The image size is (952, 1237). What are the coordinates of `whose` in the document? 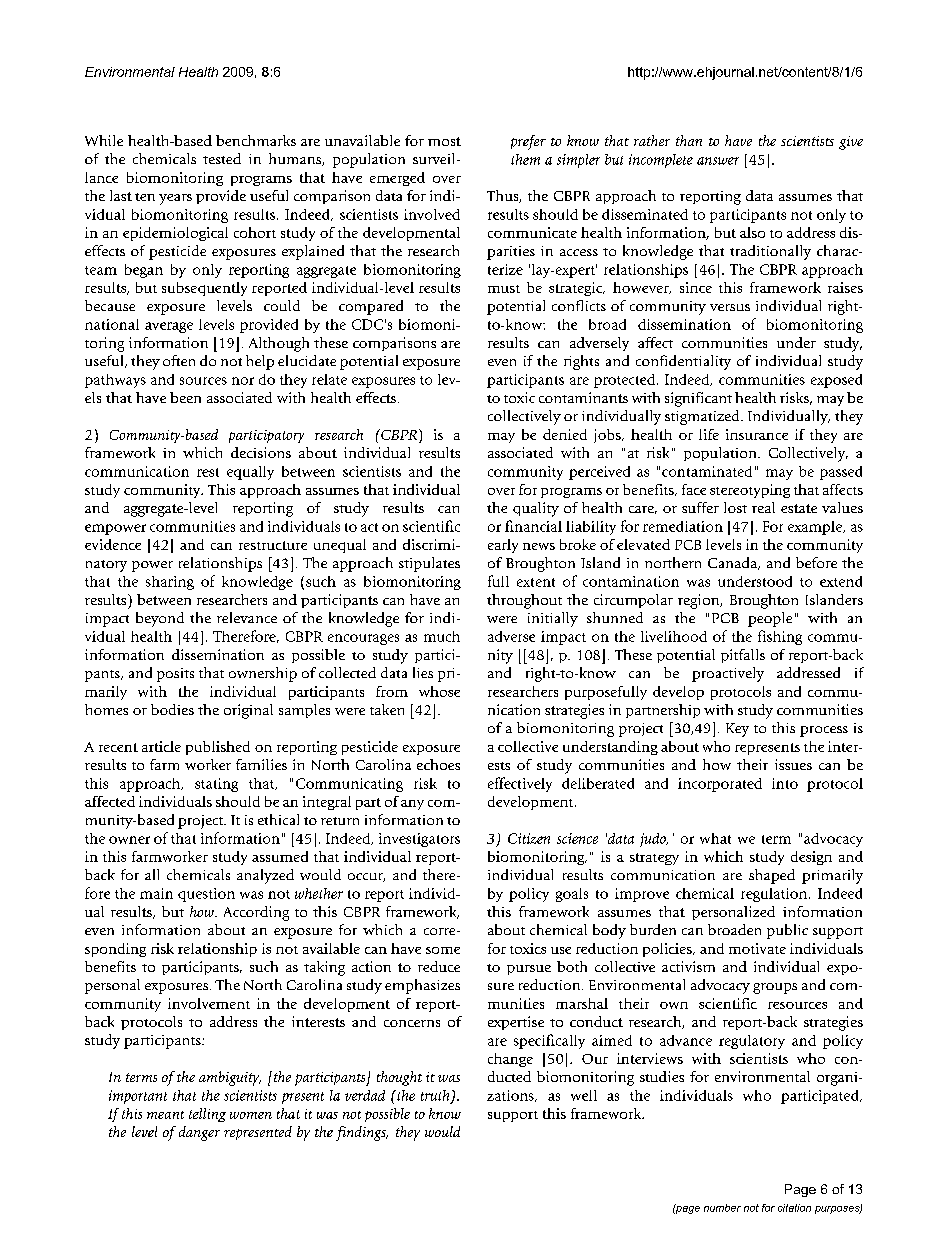 It's located at (439, 691).
